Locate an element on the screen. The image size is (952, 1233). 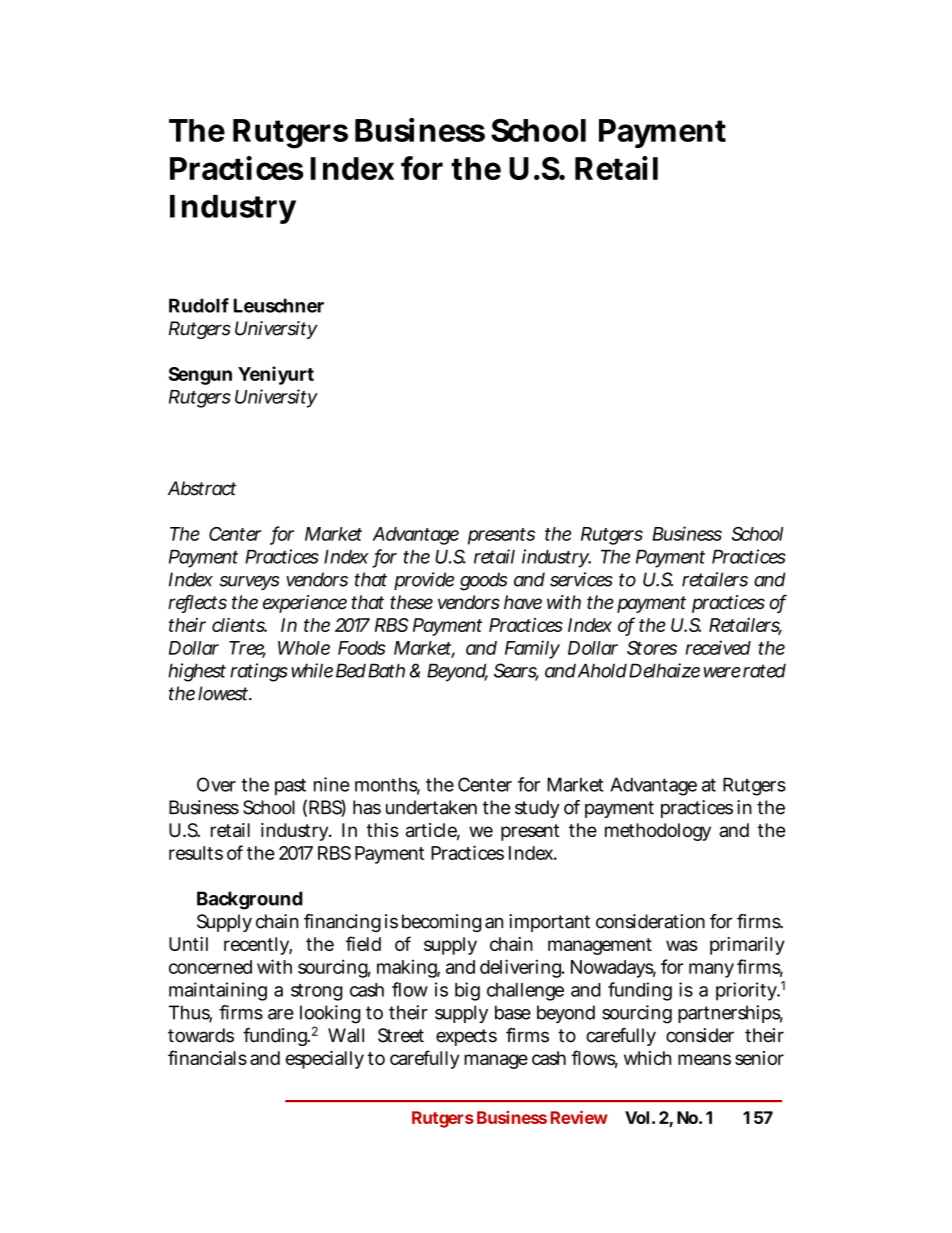
surveys is located at coordinates (249, 583).
